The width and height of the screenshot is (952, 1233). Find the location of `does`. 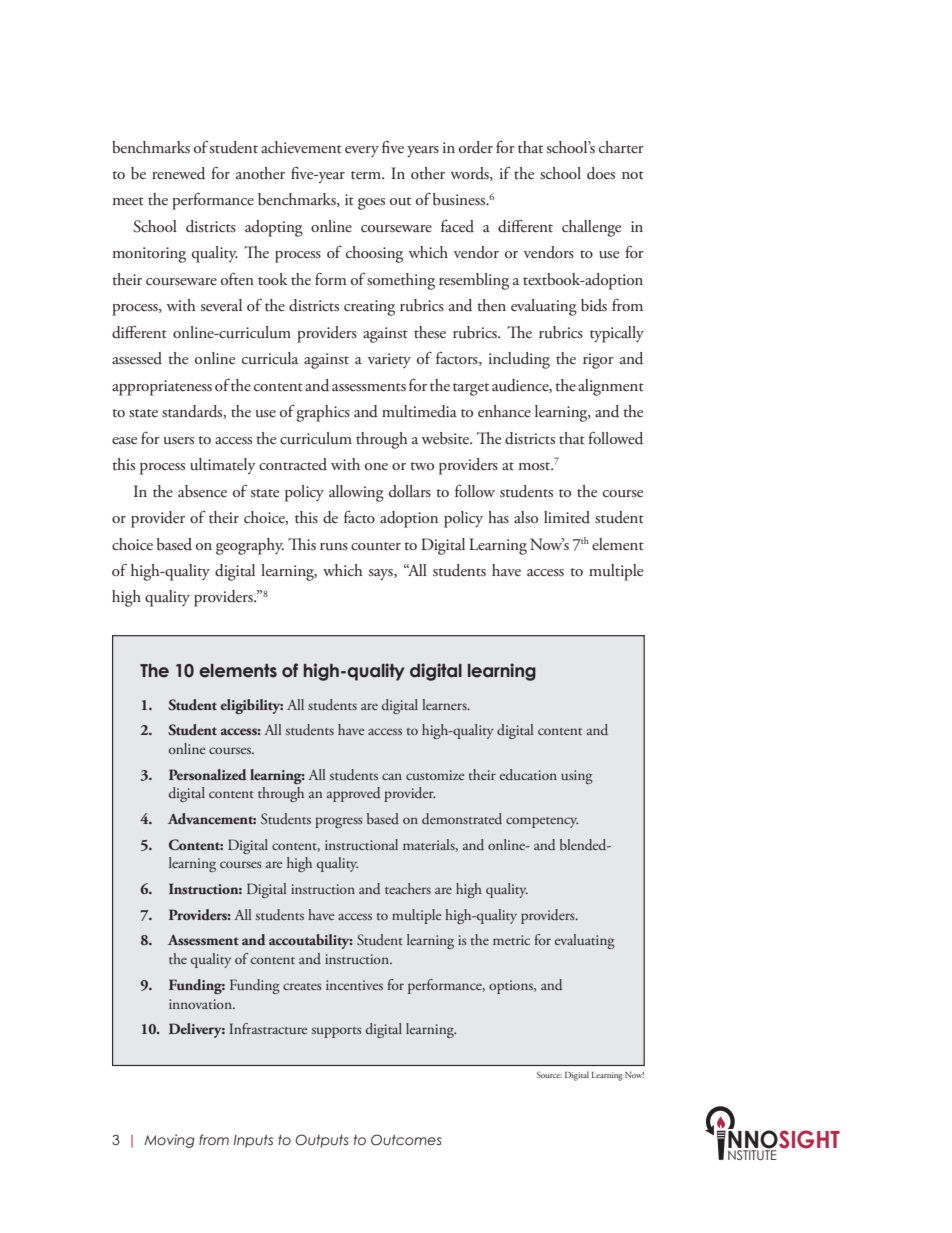

does is located at coordinates (601, 173).
